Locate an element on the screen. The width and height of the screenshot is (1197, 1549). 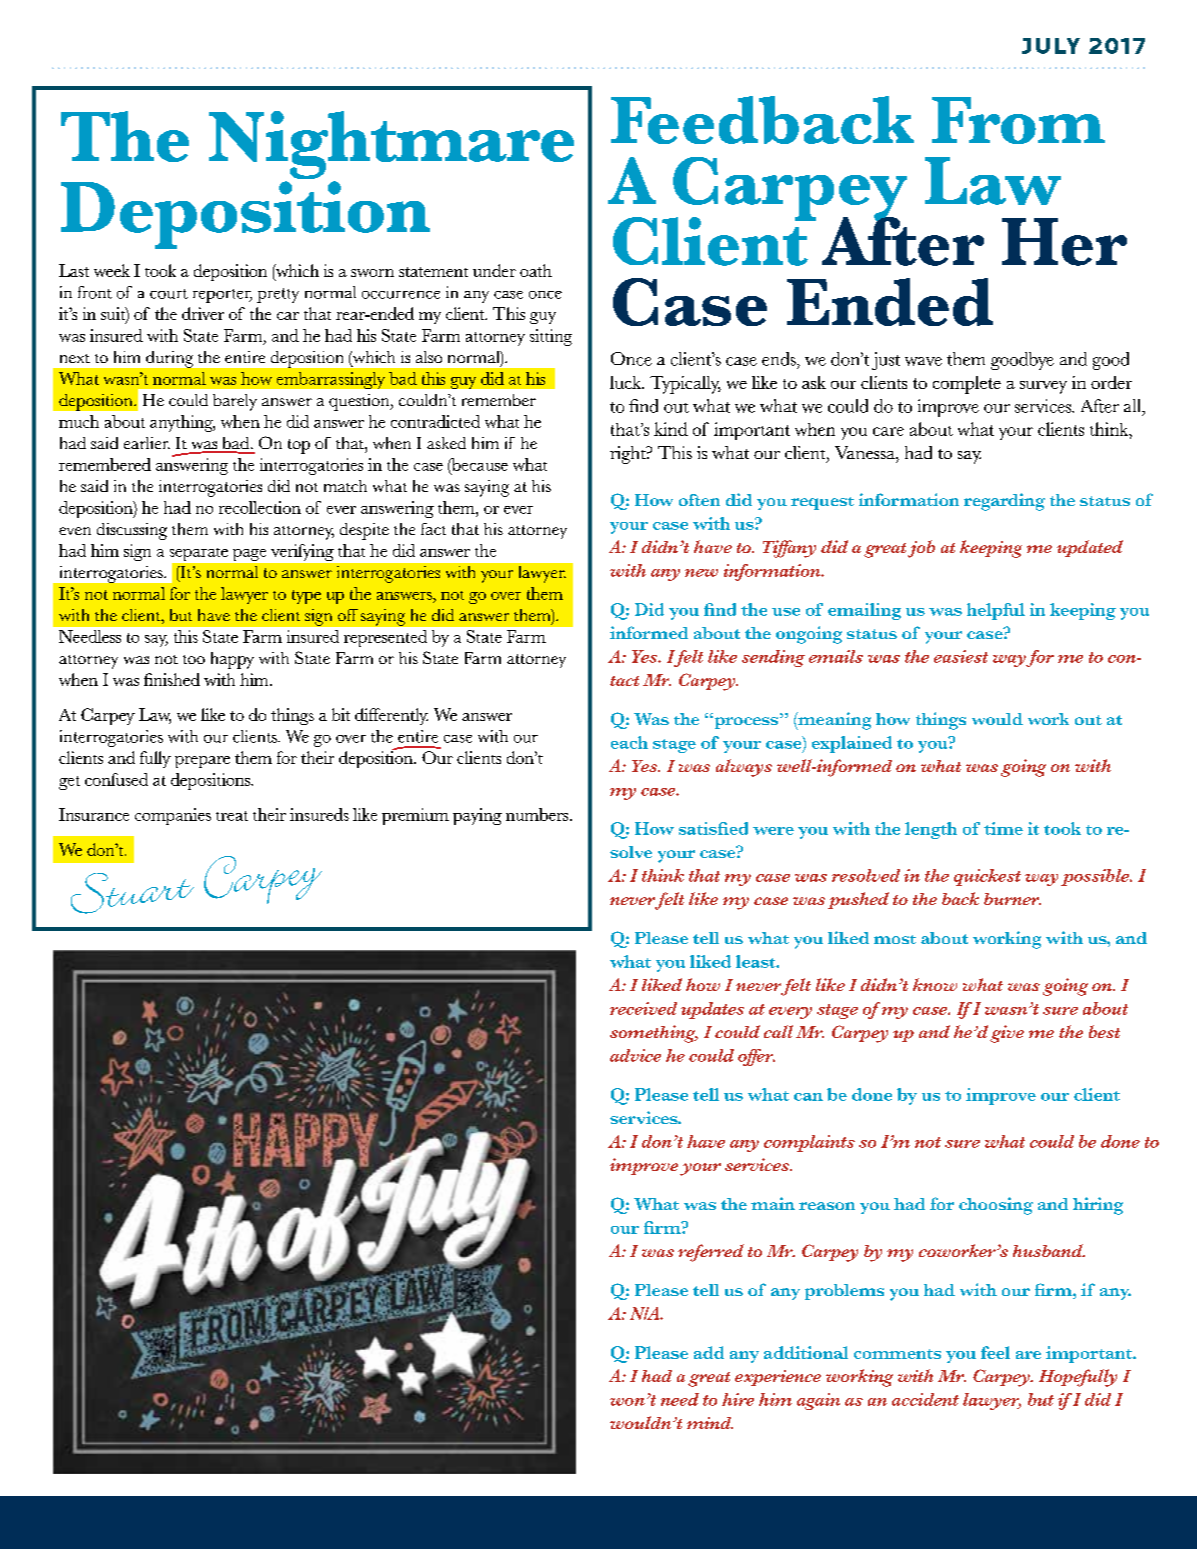
discussing is located at coordinates (132, 531).
